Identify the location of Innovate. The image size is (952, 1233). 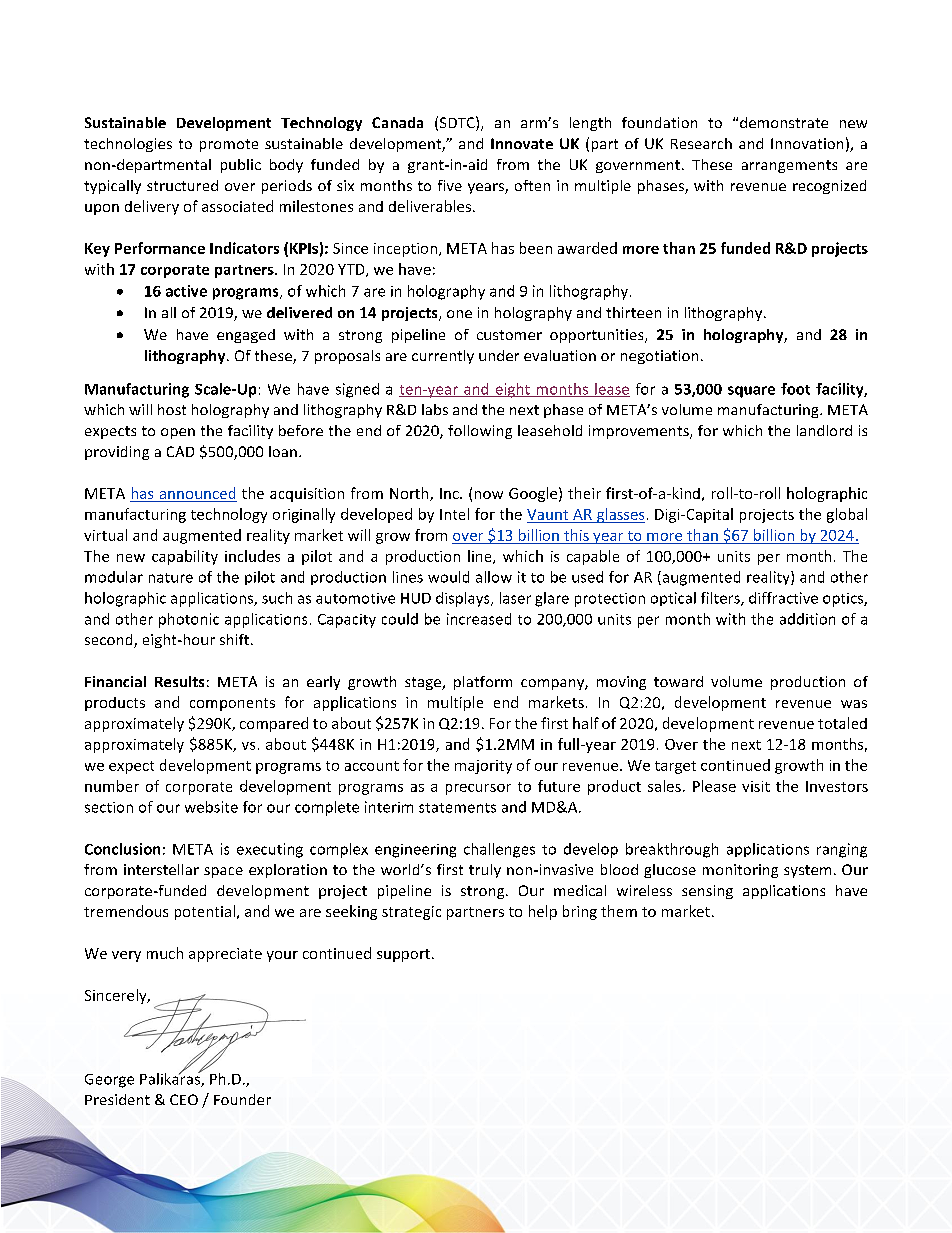
(522, 143).
